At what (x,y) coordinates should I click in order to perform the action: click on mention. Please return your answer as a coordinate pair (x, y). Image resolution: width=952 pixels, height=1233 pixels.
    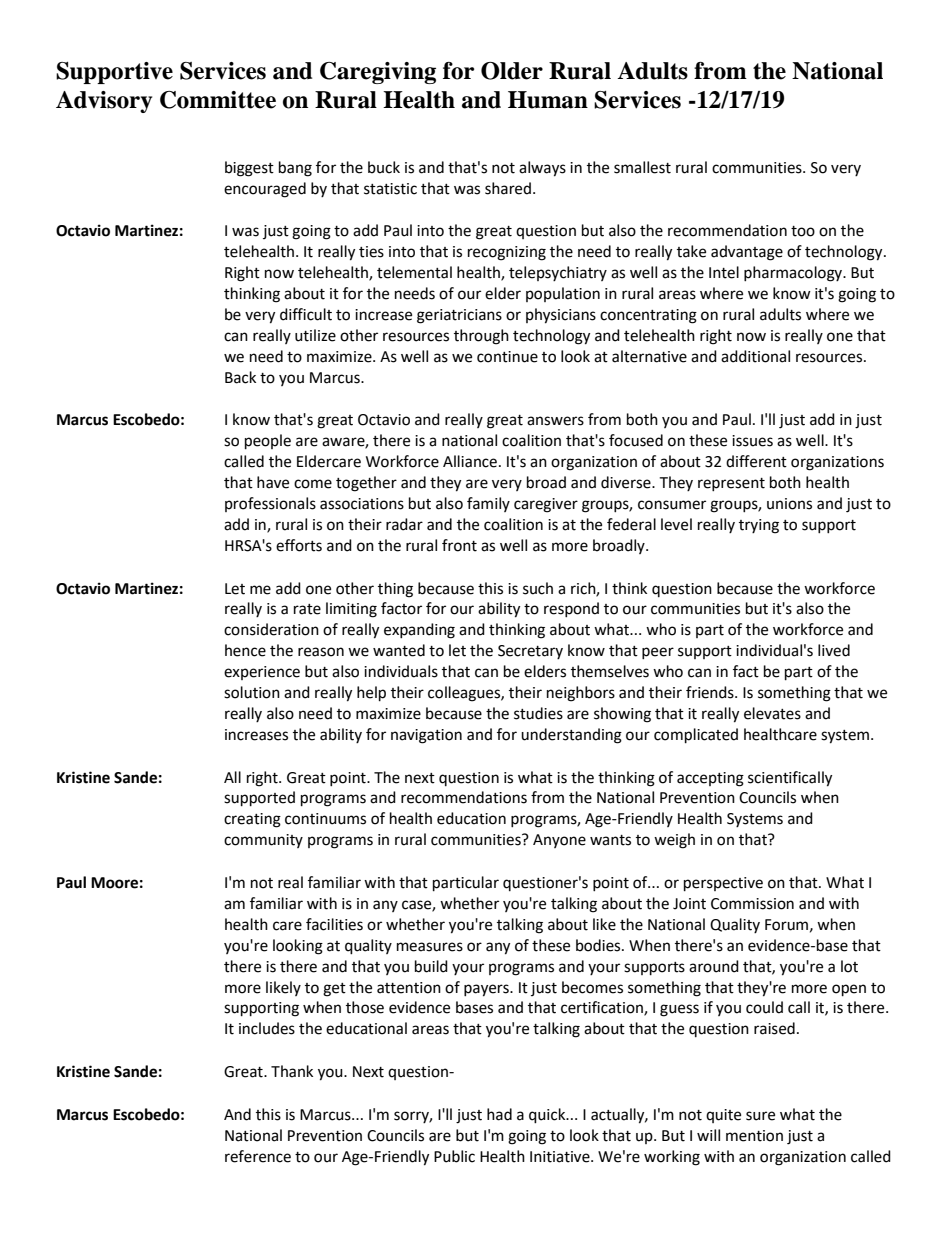
    Looking at the image, I should click on (754, 1136).
